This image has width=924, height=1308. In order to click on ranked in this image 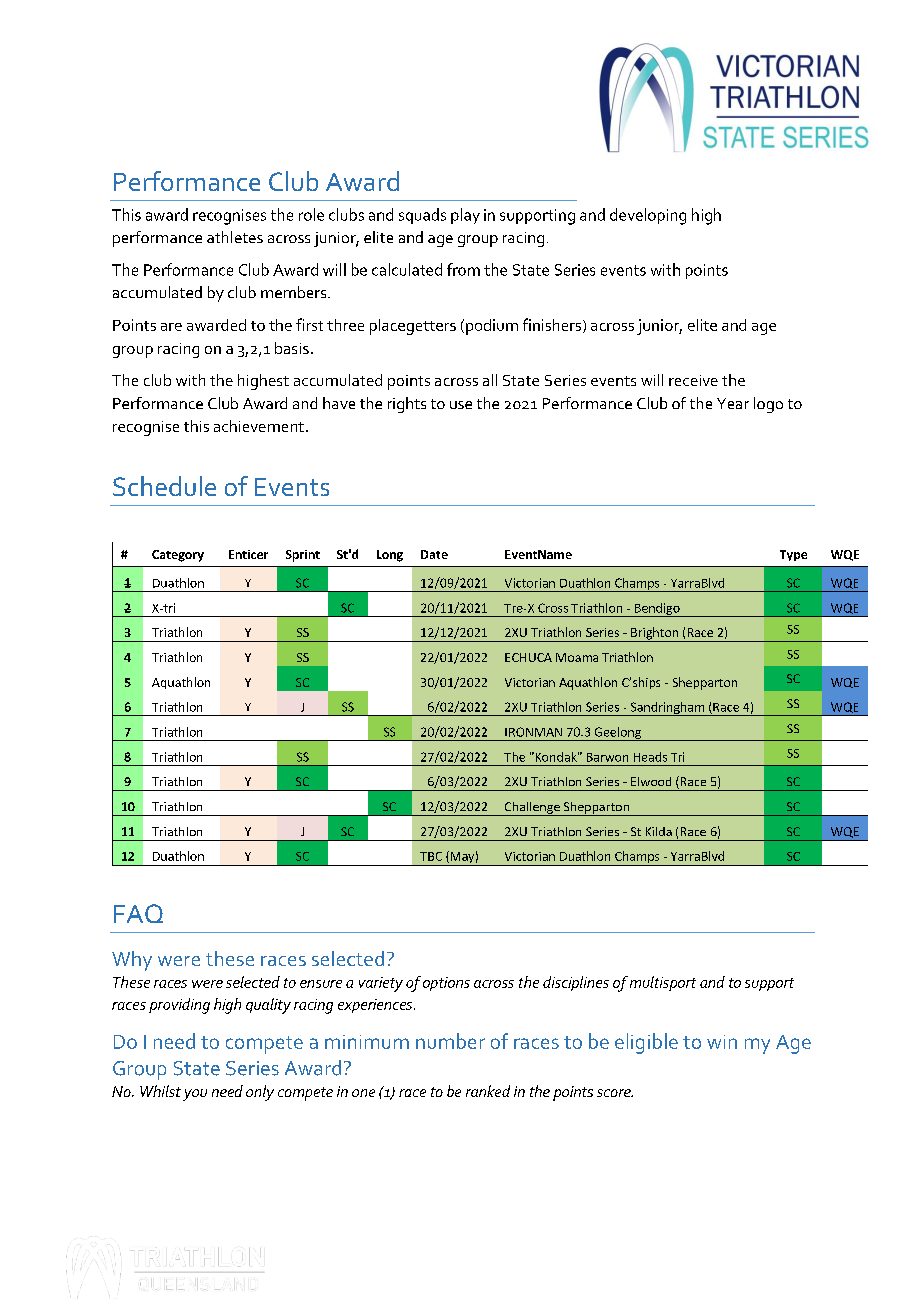, I will do `click(488, 1091)`.
